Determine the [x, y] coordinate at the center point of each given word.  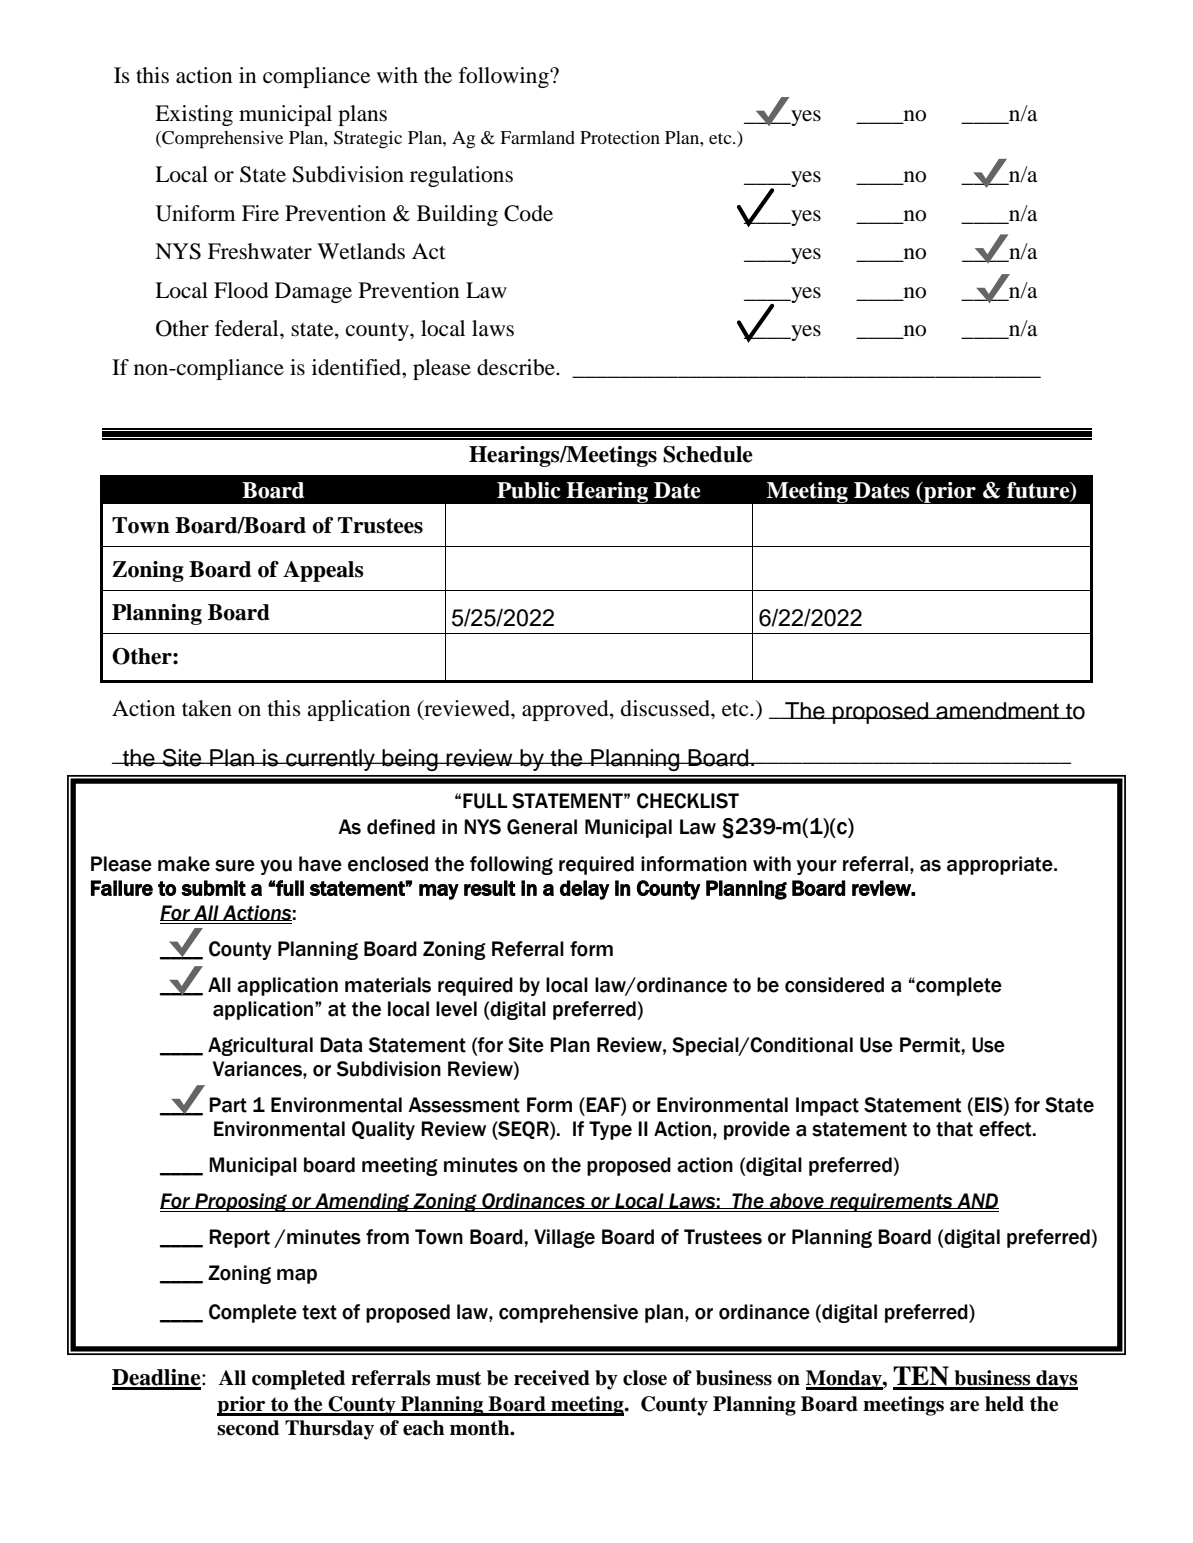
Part [228, 1105]
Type [610, 1130]
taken [207, 708]
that [954, 1129]
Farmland [537, 137]
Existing [194, 115]
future [1039, 491]
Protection [620, 137]
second [248, 1428]
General [542, 827]
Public [528, 490]
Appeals [323, 571]
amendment [997, 711]
